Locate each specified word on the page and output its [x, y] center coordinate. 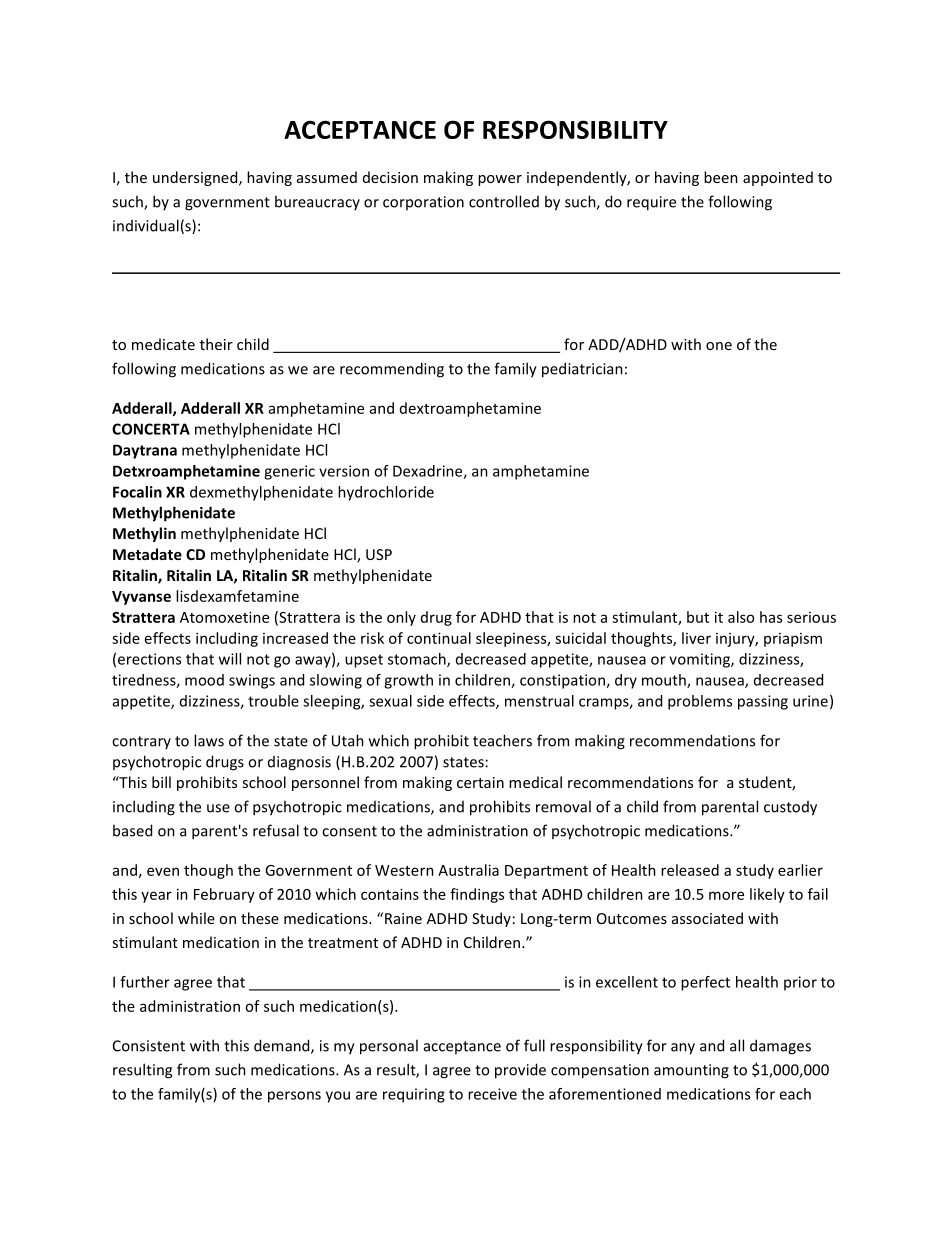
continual [439, 638]
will [230, 659]
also [741, 617]
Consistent [149, 1046]
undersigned [196, 178]
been [721, 177]
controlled [504, 201]
